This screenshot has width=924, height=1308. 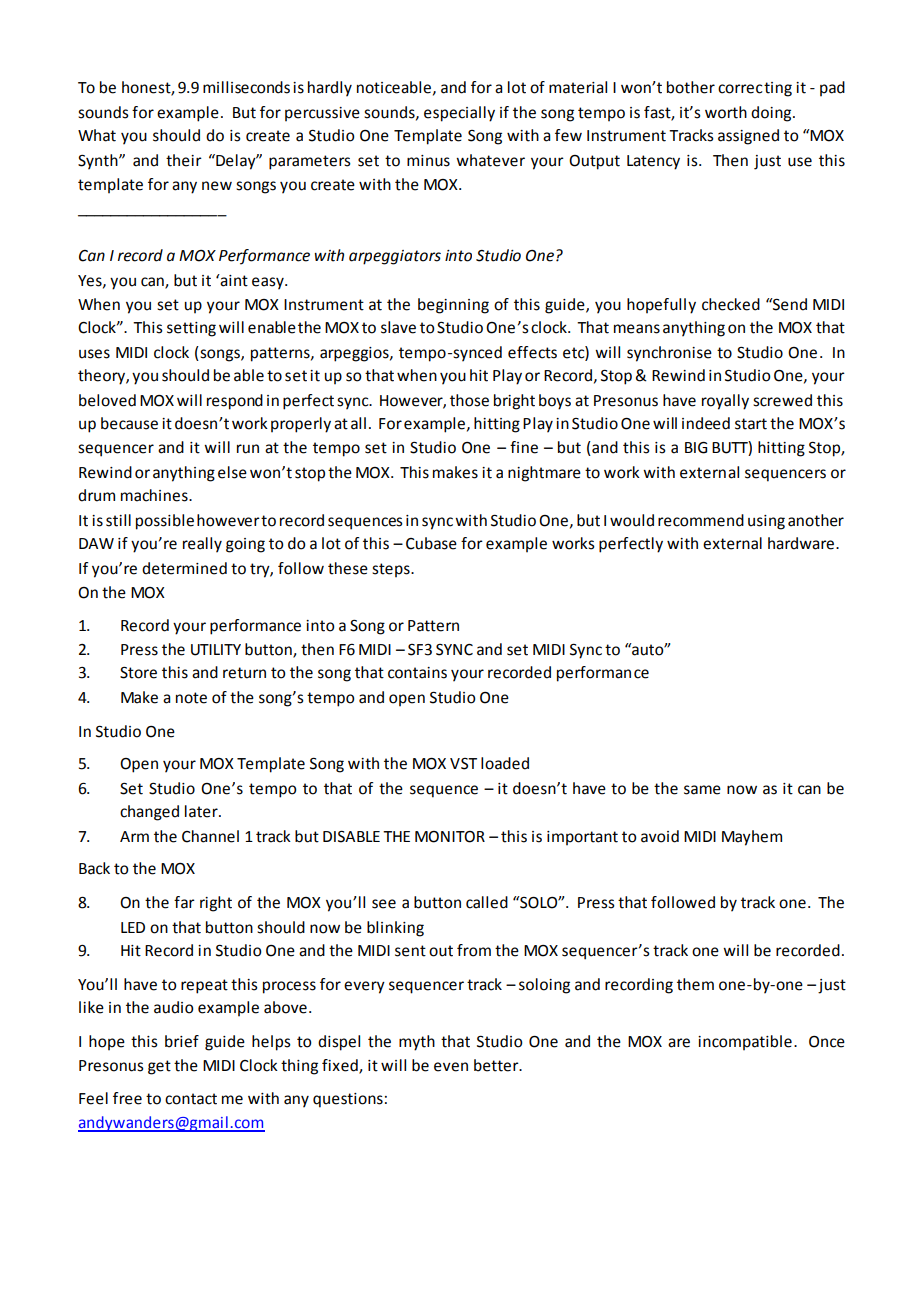 What do you see at coordinates (752, 838) in the screenshot?
I see `Mayhem` at bounding box center [752, 838].
